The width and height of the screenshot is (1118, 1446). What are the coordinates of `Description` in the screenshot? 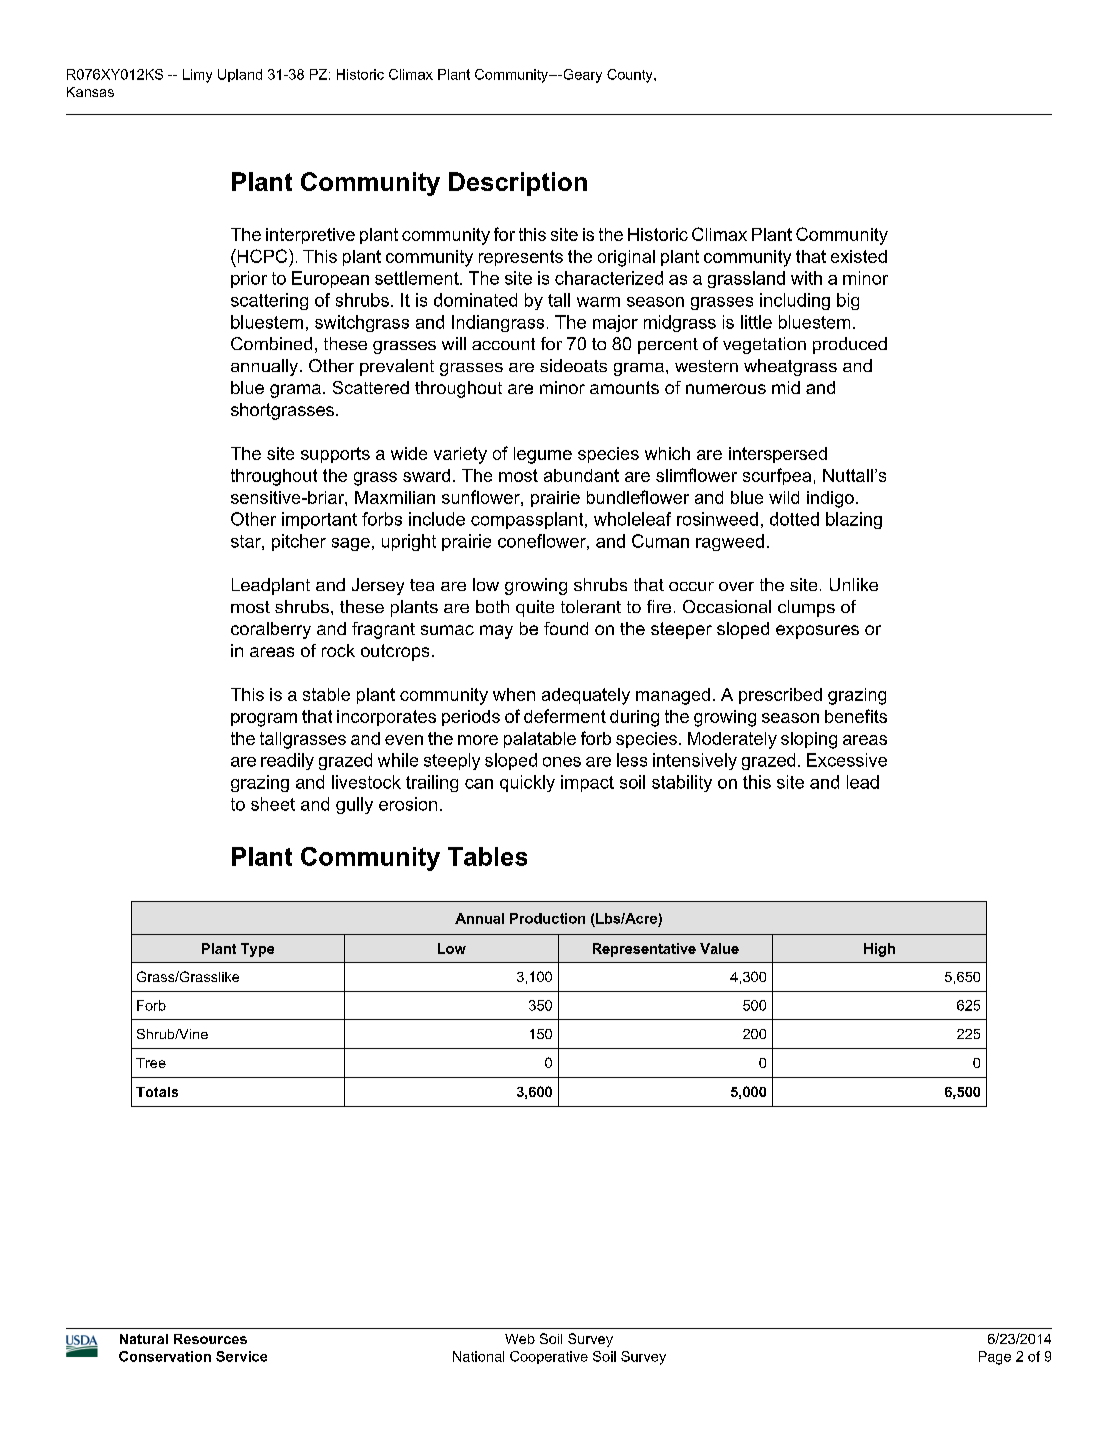 It's located at (518, 184).
